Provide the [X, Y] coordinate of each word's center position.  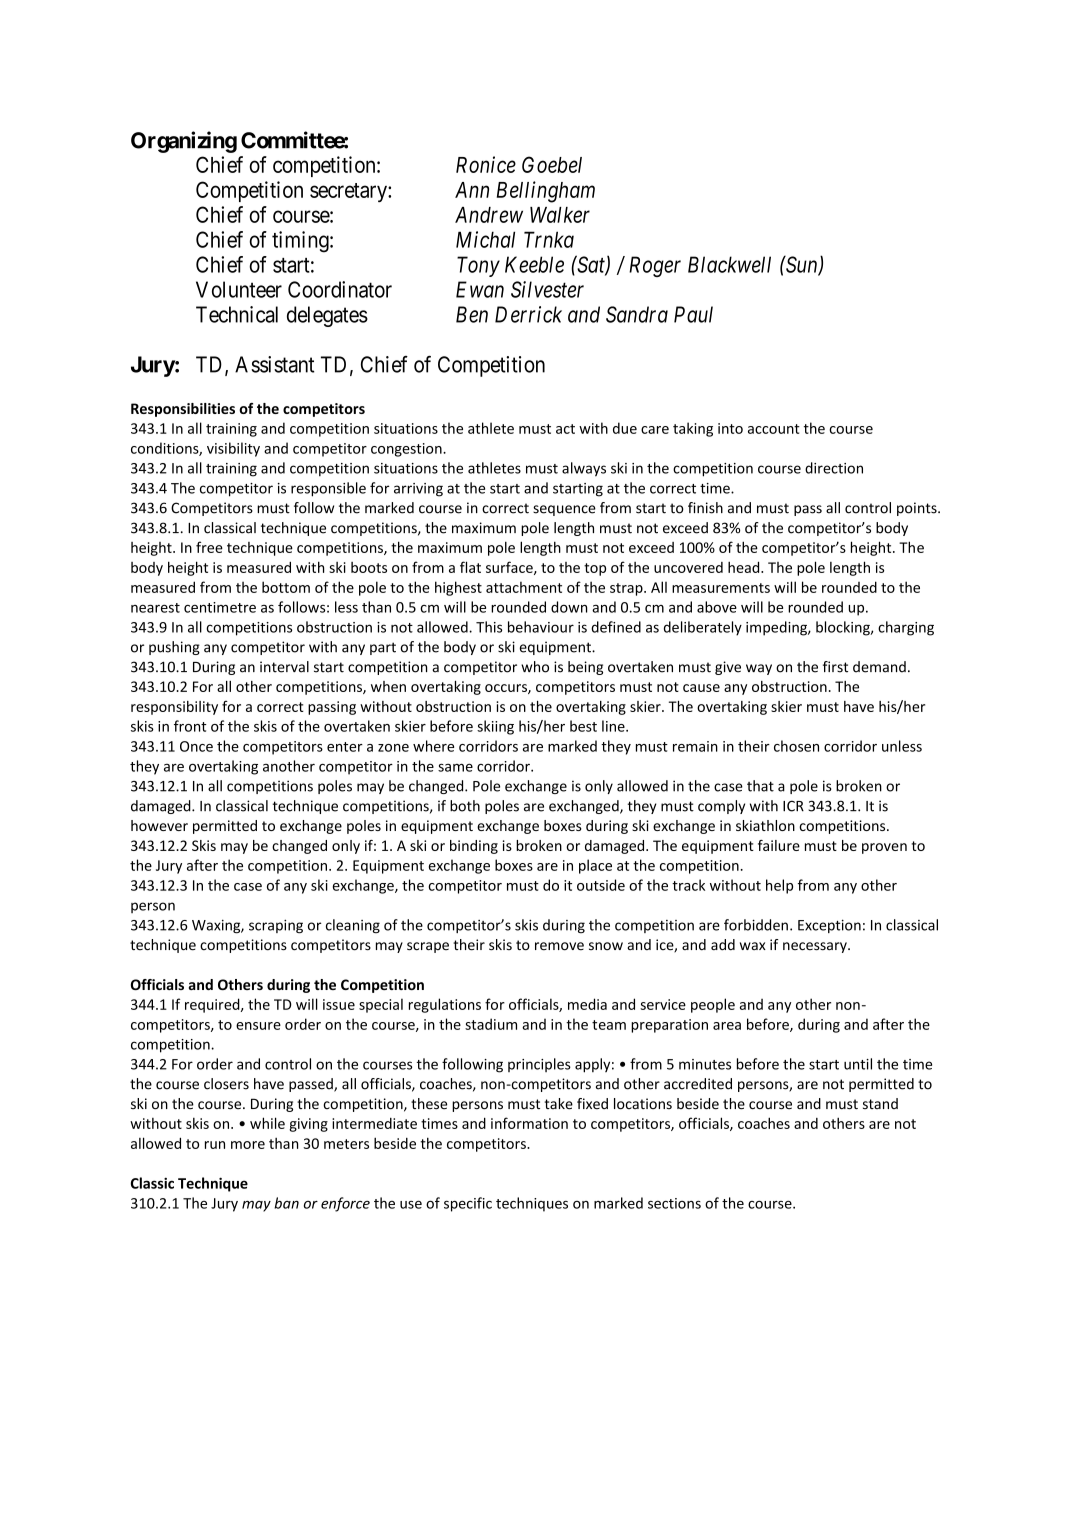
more [248, 1145]
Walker [560, 215]
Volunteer [239, 289]
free [209, 547]
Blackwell [729, 264]
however [159, 825]
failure [779, 845]
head [745, 567]
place [595, 866]
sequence [564, 510]
